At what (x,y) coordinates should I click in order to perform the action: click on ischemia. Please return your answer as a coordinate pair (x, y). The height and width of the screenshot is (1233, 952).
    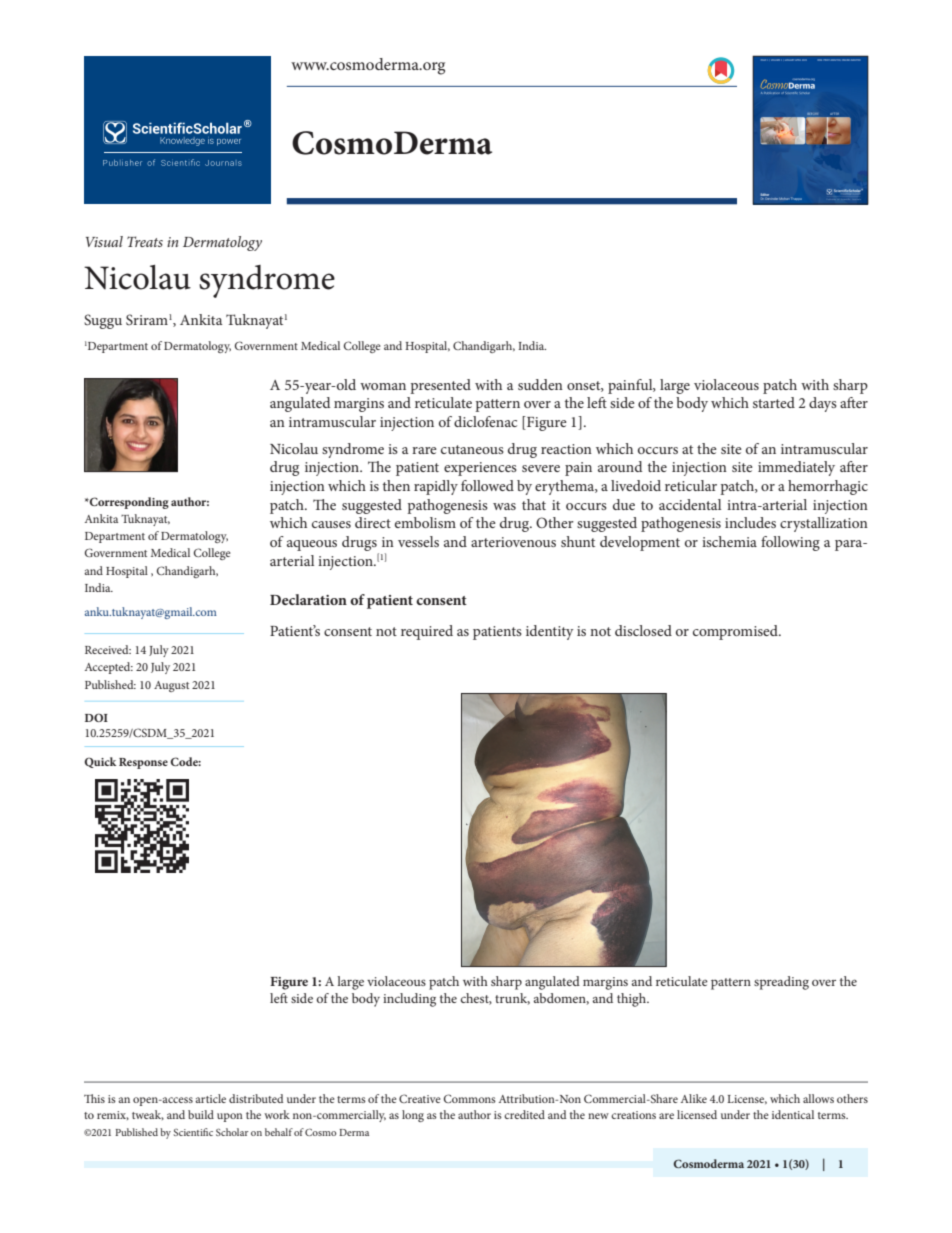
    Looking at the image, I should click on (729, 541).
